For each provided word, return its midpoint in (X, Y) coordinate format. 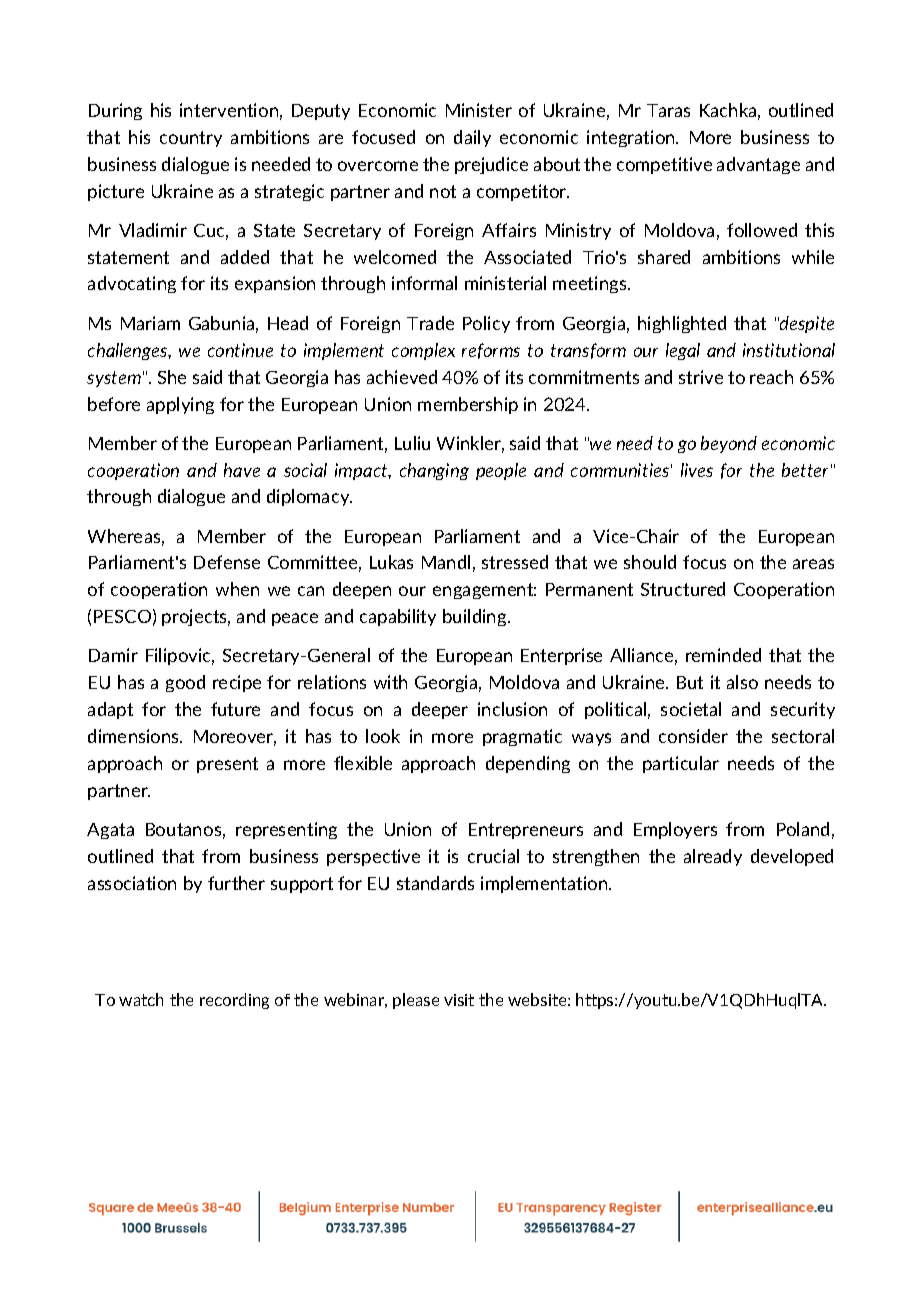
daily (472, 138)
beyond (729, 444)
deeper (440, 710)
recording (234, 1001)
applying (180, 405)
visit (459, 1000)
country (191, 139)
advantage (758, 165)
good (185, 683)
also (742, 682)
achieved (402, 377)
